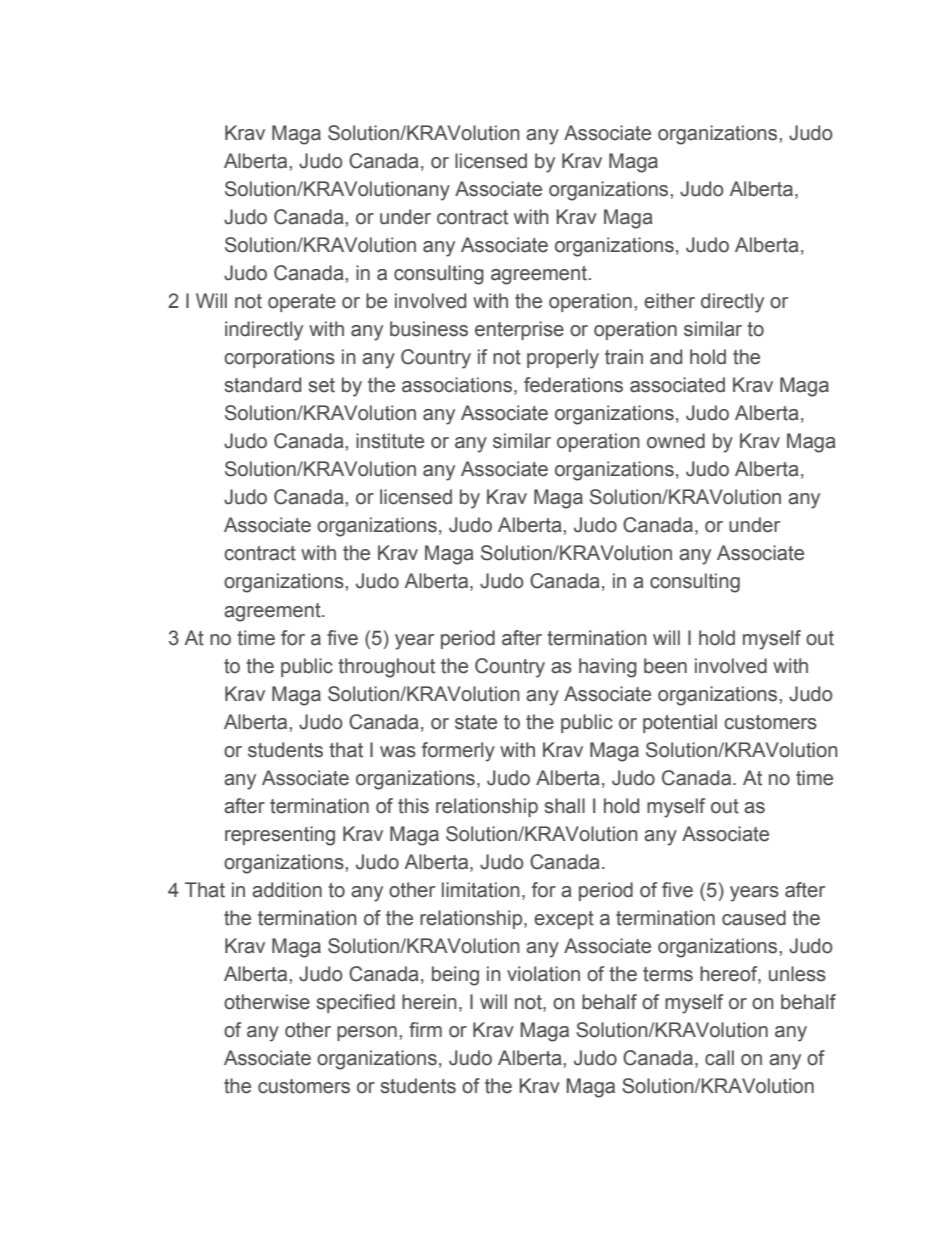 The height and width of the document is (1233, 952). I want to click on been, so click(665, 666).
